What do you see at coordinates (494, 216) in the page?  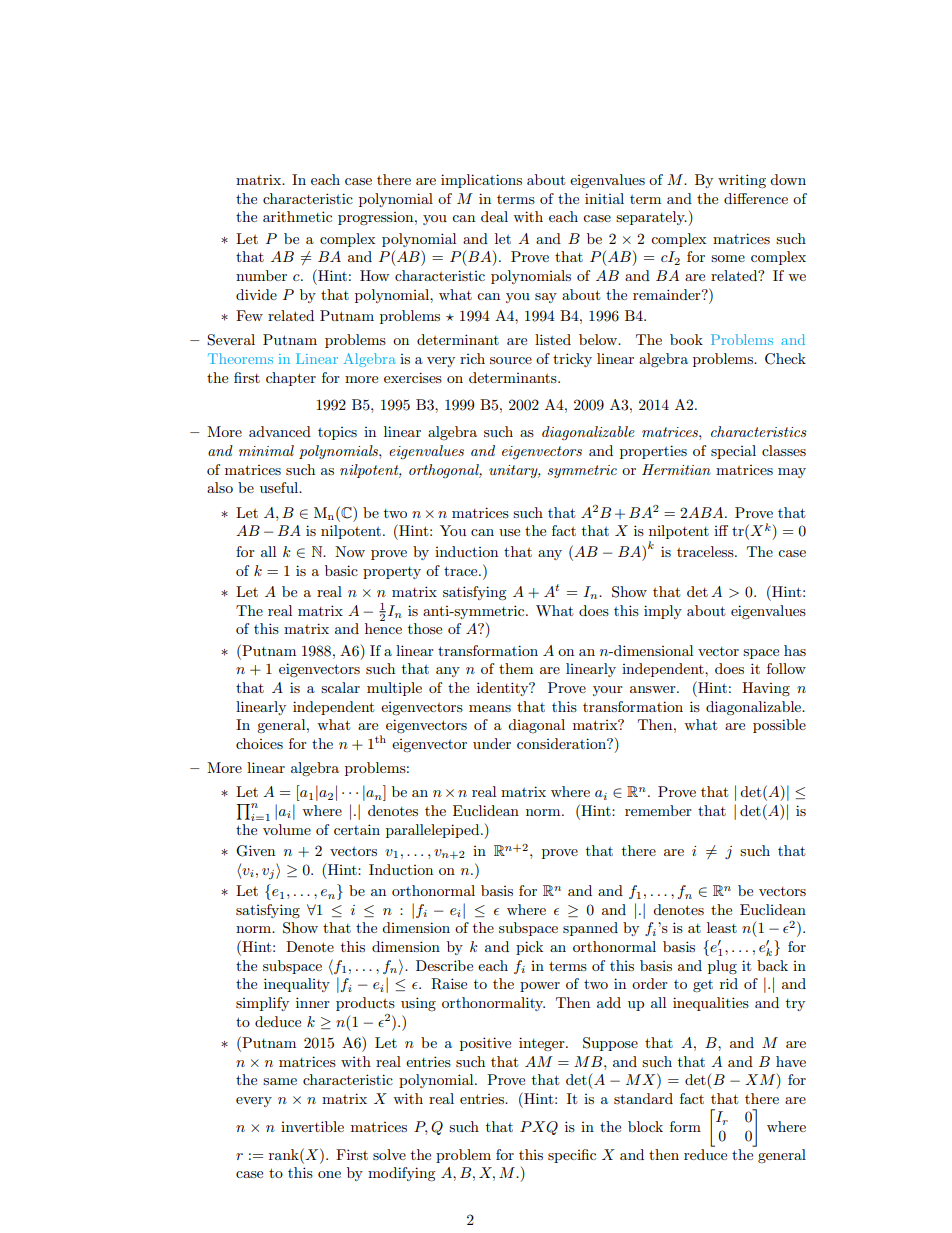 I see `deal` at bounding box center [494, 216].
